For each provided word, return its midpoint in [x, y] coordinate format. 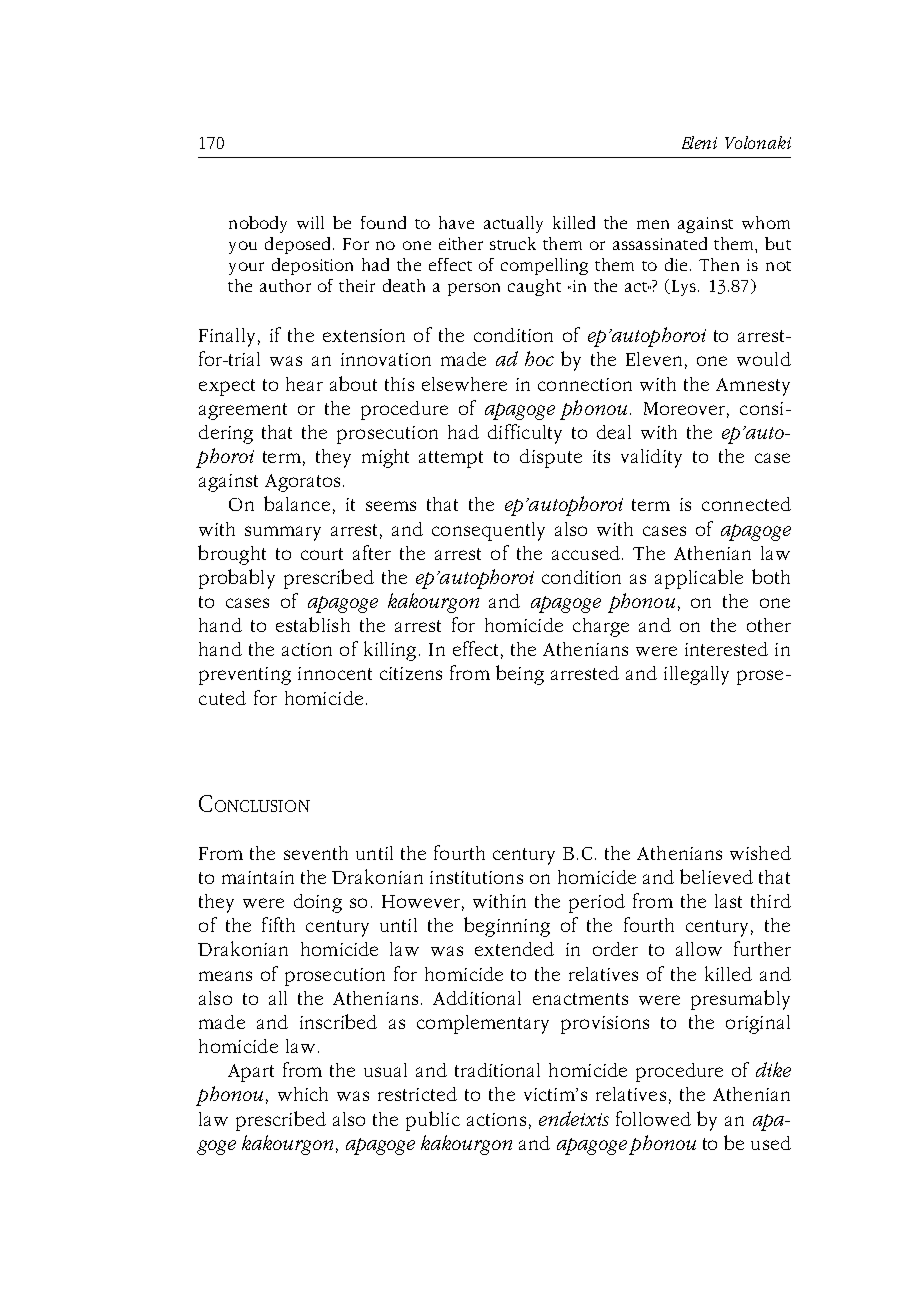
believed [716, 876]
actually [513, 224]
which [303, 1094]
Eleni [699, 142]
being [520, 675]
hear [304, 384]
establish [313, 624]
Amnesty [753, 387]
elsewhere [464, 384]
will [310, 222]
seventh [316, 853]
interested [726, 649]
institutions [476, 877]
